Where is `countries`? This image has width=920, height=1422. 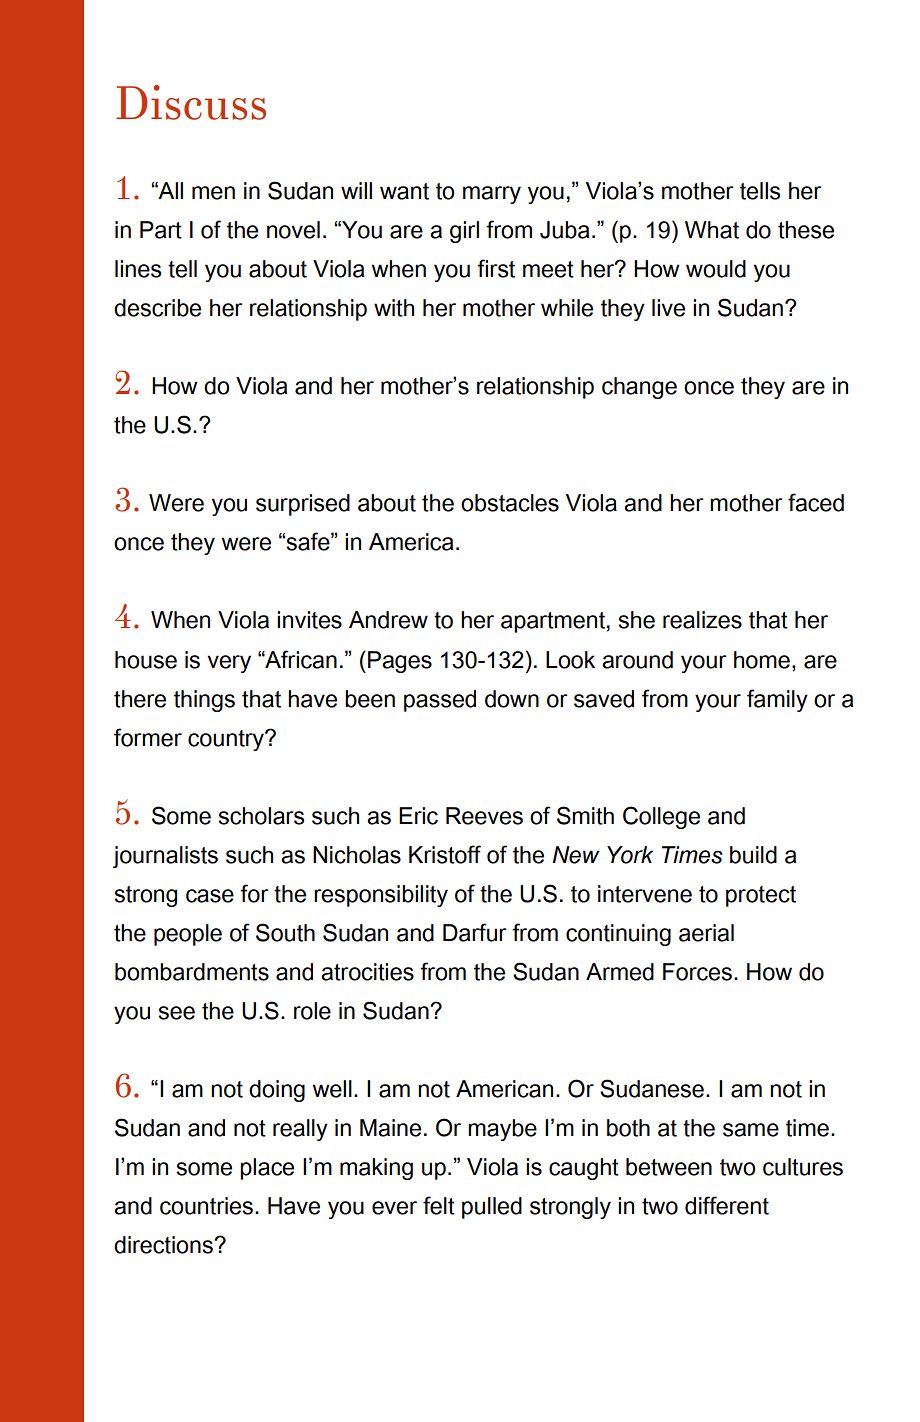 countries is located at coordinates (206, 1206).
